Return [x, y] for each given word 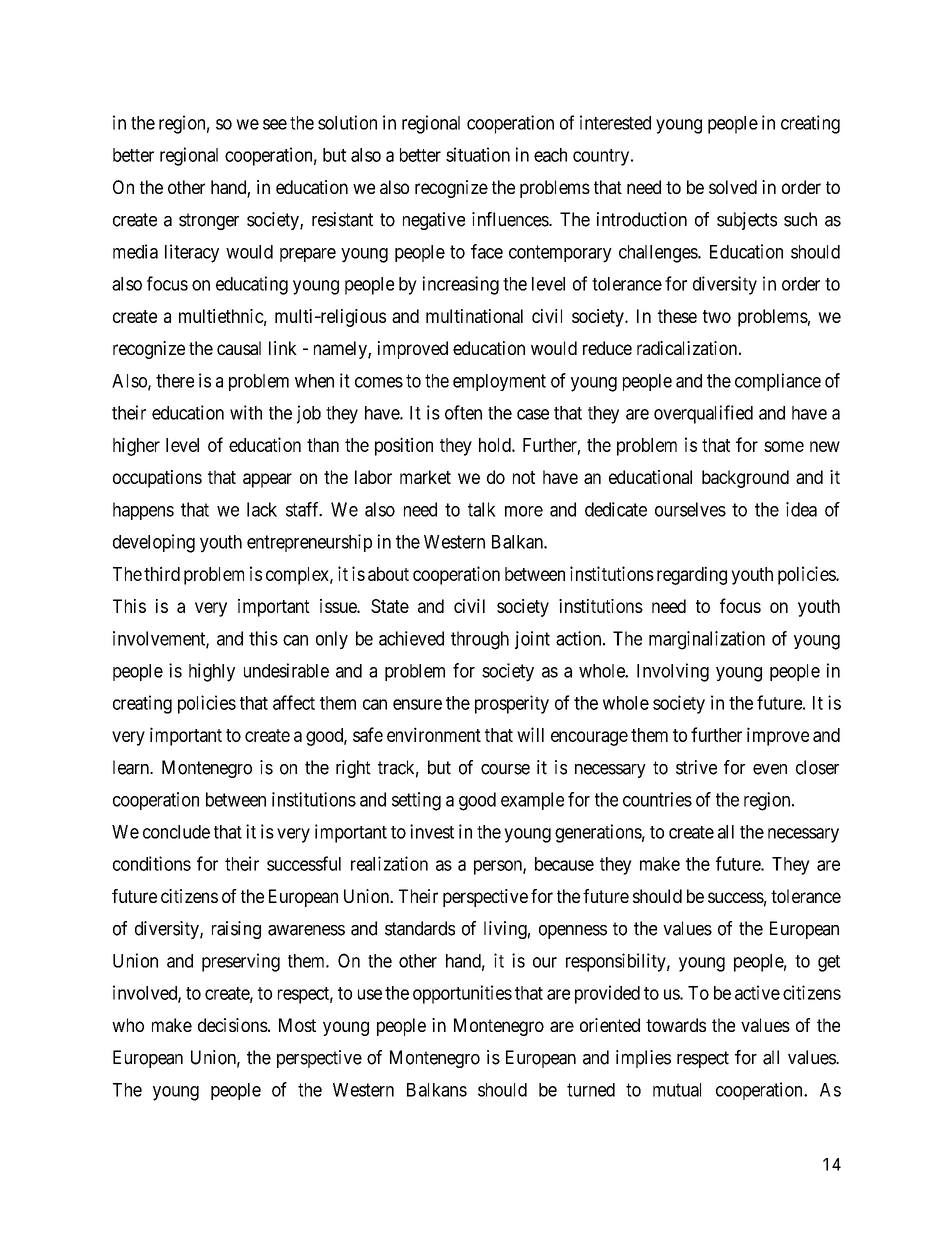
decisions [233, 1025]
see [275, 124]
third [162, 573]
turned [591, 1090]
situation [478, 154]
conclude [176, 832]
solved [733, 187]
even [770, 769]
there [175, 381]
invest [432, 831]
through [480, 640]
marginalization [707, 640]
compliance [778, 382]
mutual [677, 1090]
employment [499, 382]
